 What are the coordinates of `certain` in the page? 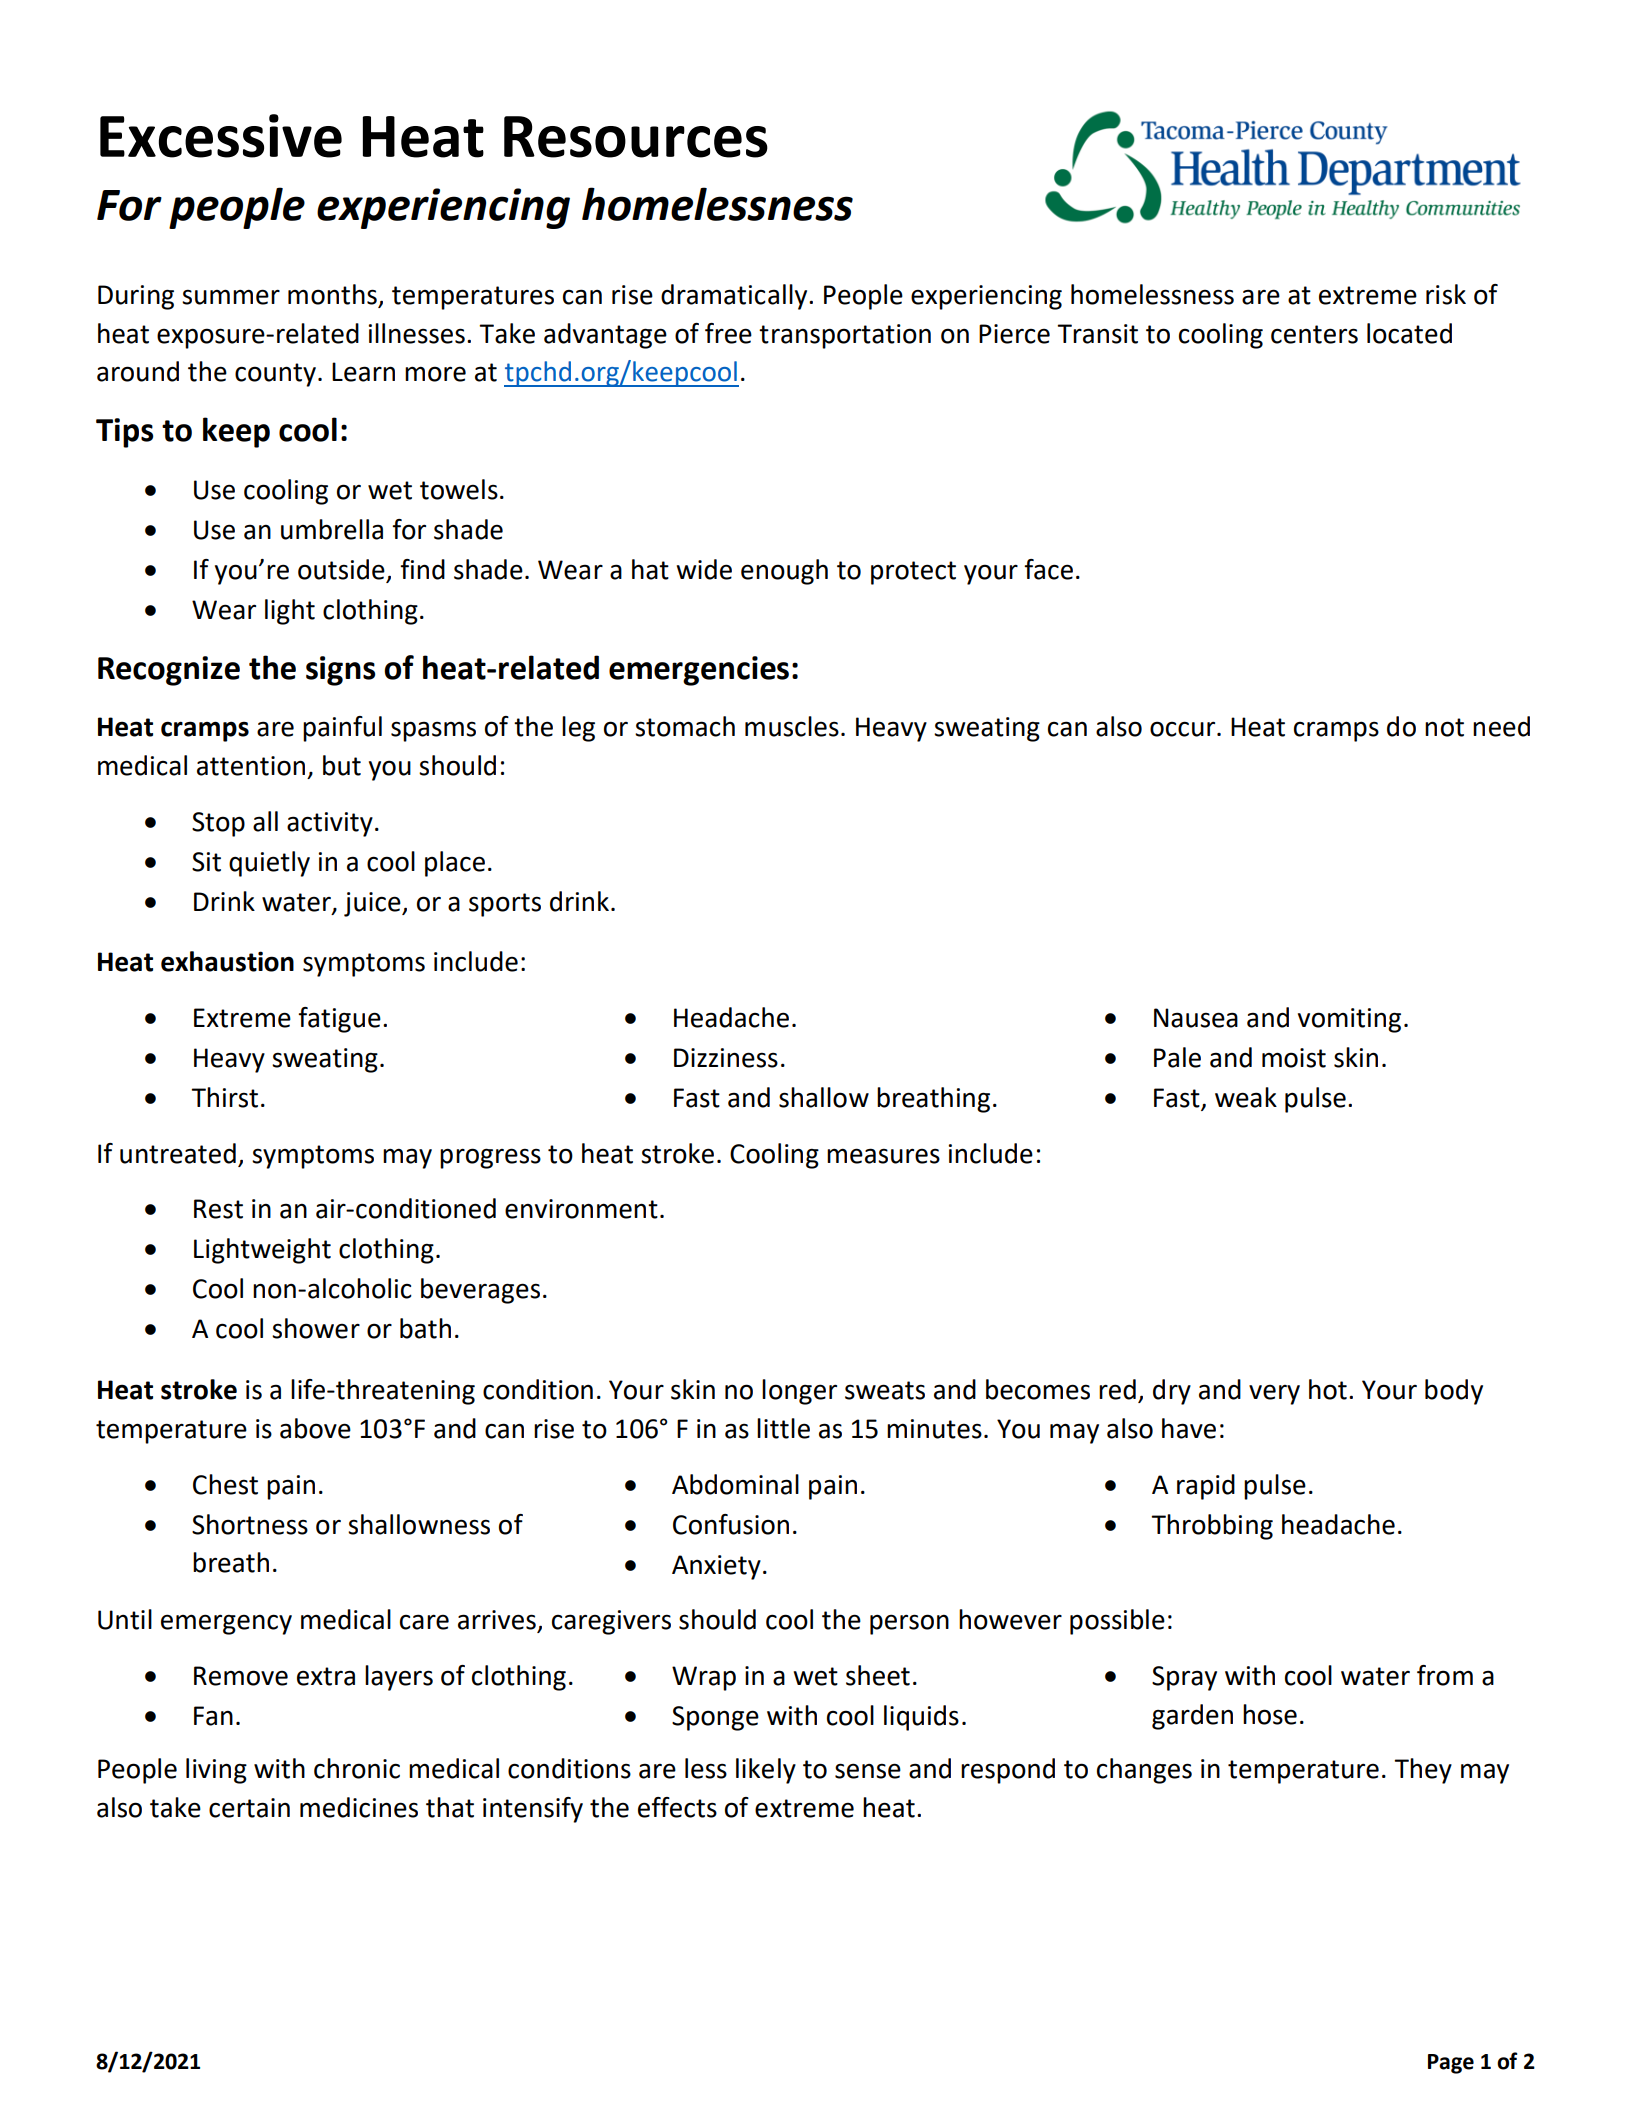 It's located at (249, 1808).
